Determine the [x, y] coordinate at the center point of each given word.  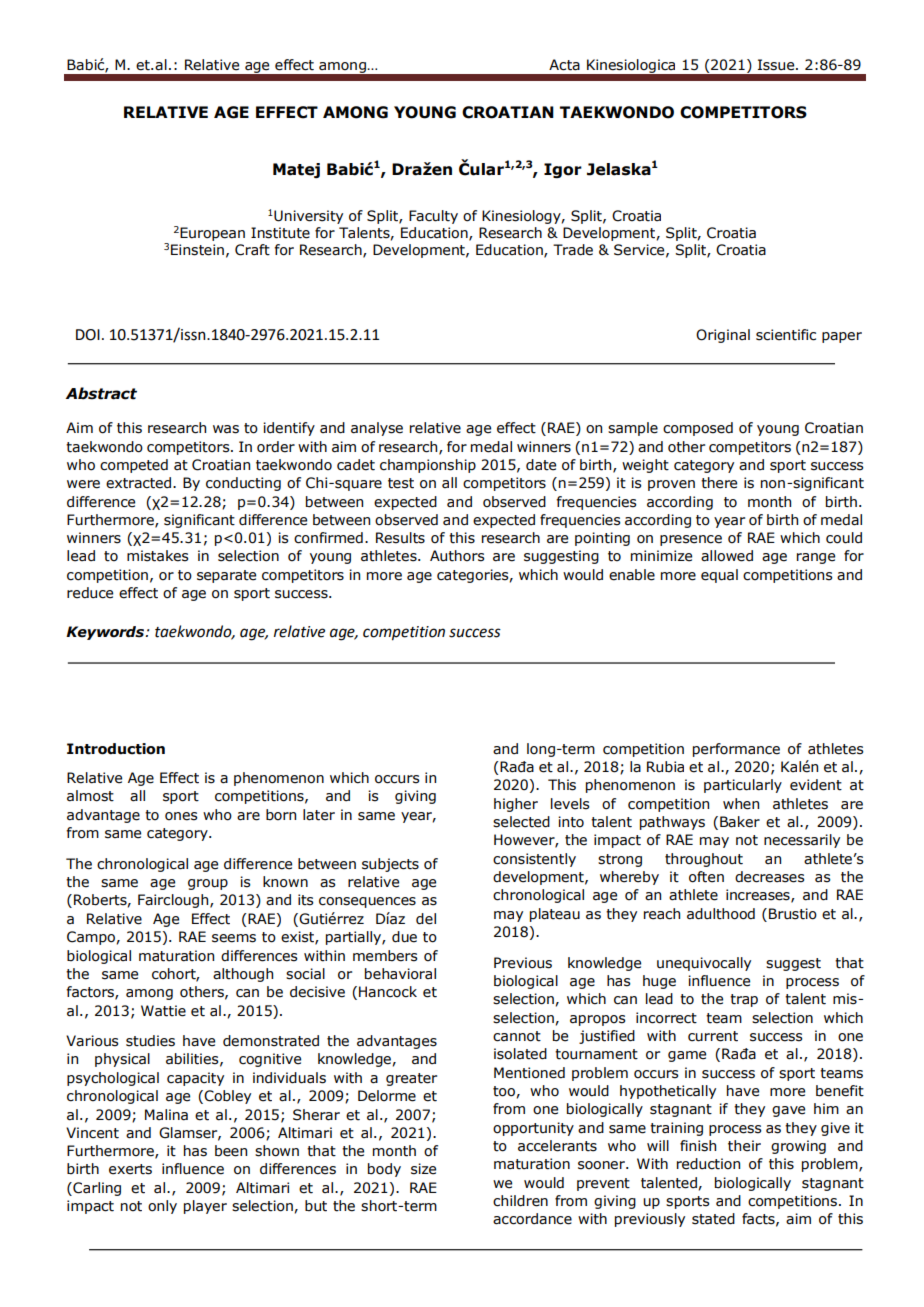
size [423, 1169]
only [162, 1207]
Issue [777, 65]
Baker [740, 822]
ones [181, 816]
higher [516, 805]
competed [134, 466]
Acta [564, 65]
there [719, 483]
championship [428, 466]
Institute [280, 233]
